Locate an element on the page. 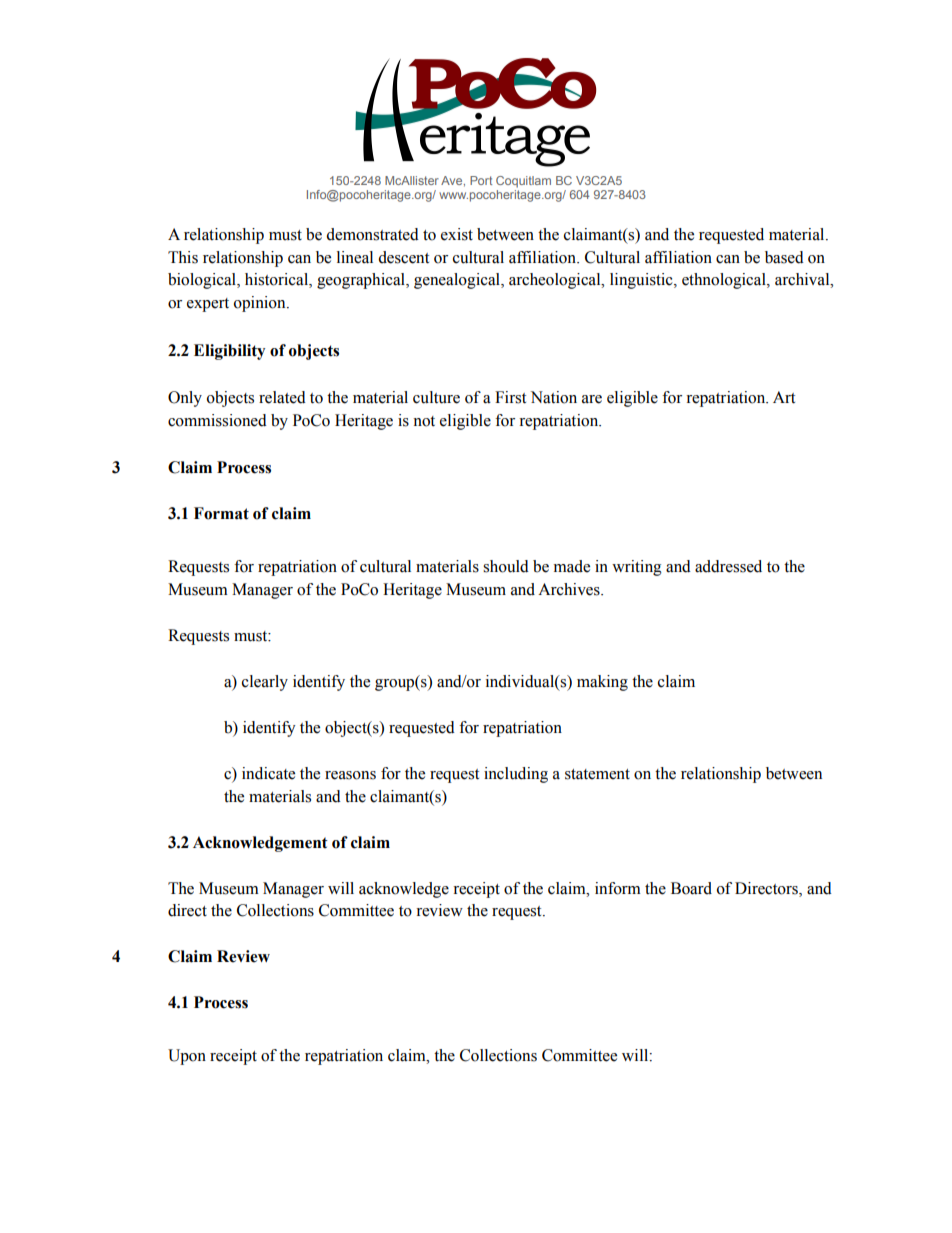 The image size is (952, 1233). statement is located at coordinates (597, 774).
